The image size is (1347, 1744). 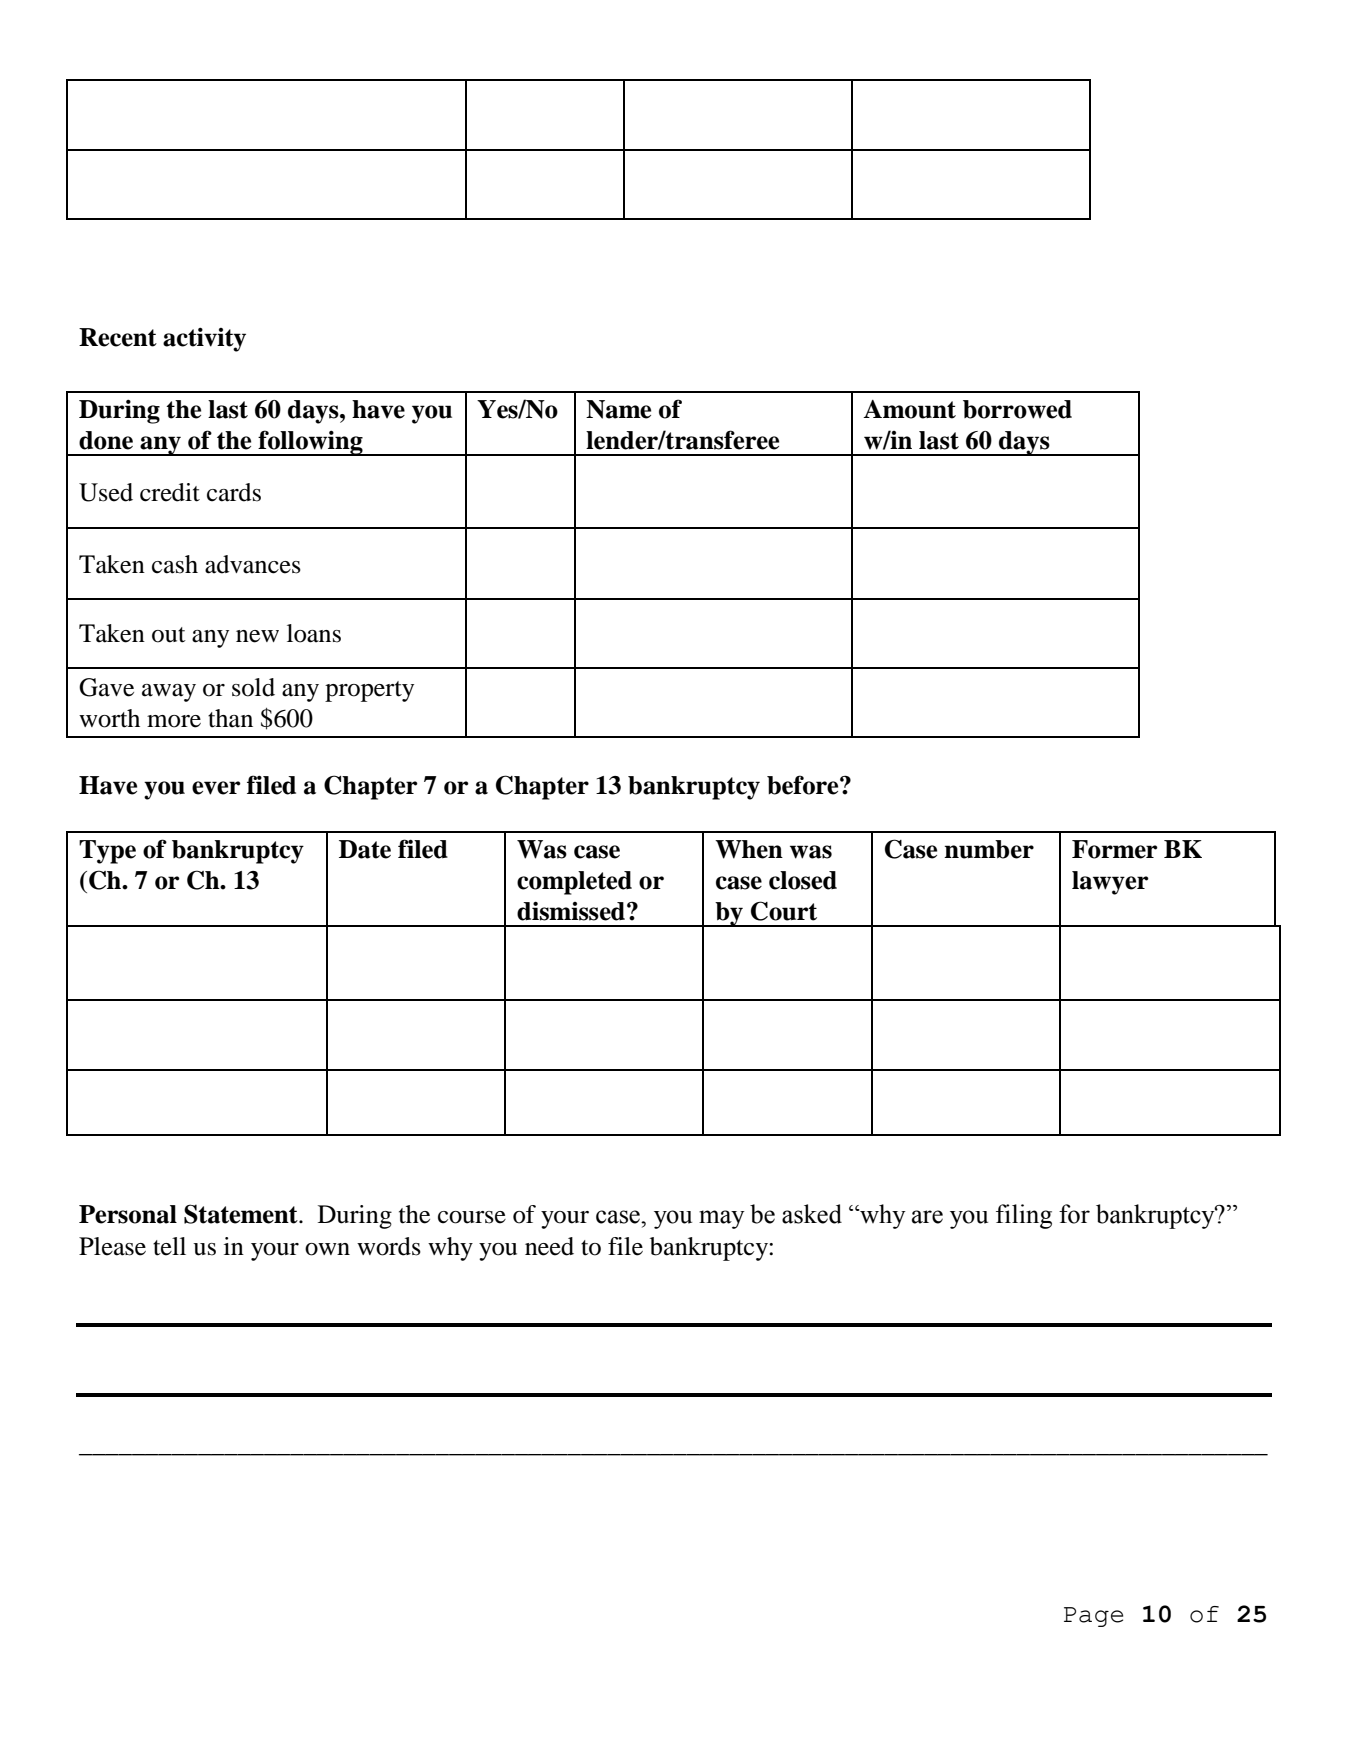 What do you see at coordinates (204, 339) in the page?
I see `activity` at bounding box center [204, 339].
